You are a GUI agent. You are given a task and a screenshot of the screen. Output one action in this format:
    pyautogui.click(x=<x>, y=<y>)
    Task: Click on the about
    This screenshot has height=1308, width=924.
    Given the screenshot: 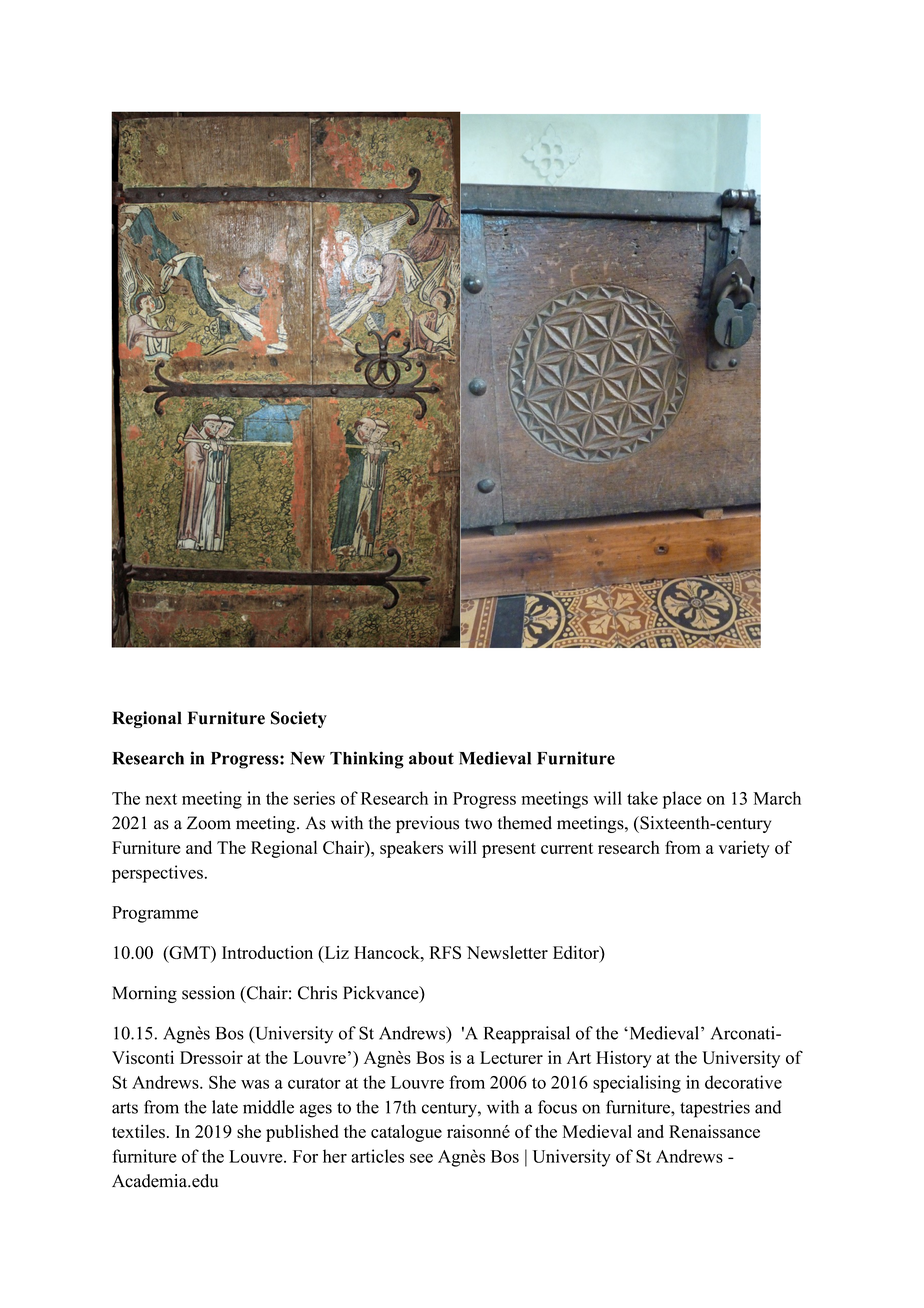 What is the action you would take?
    pyautogui.click(x=431, y=758)
